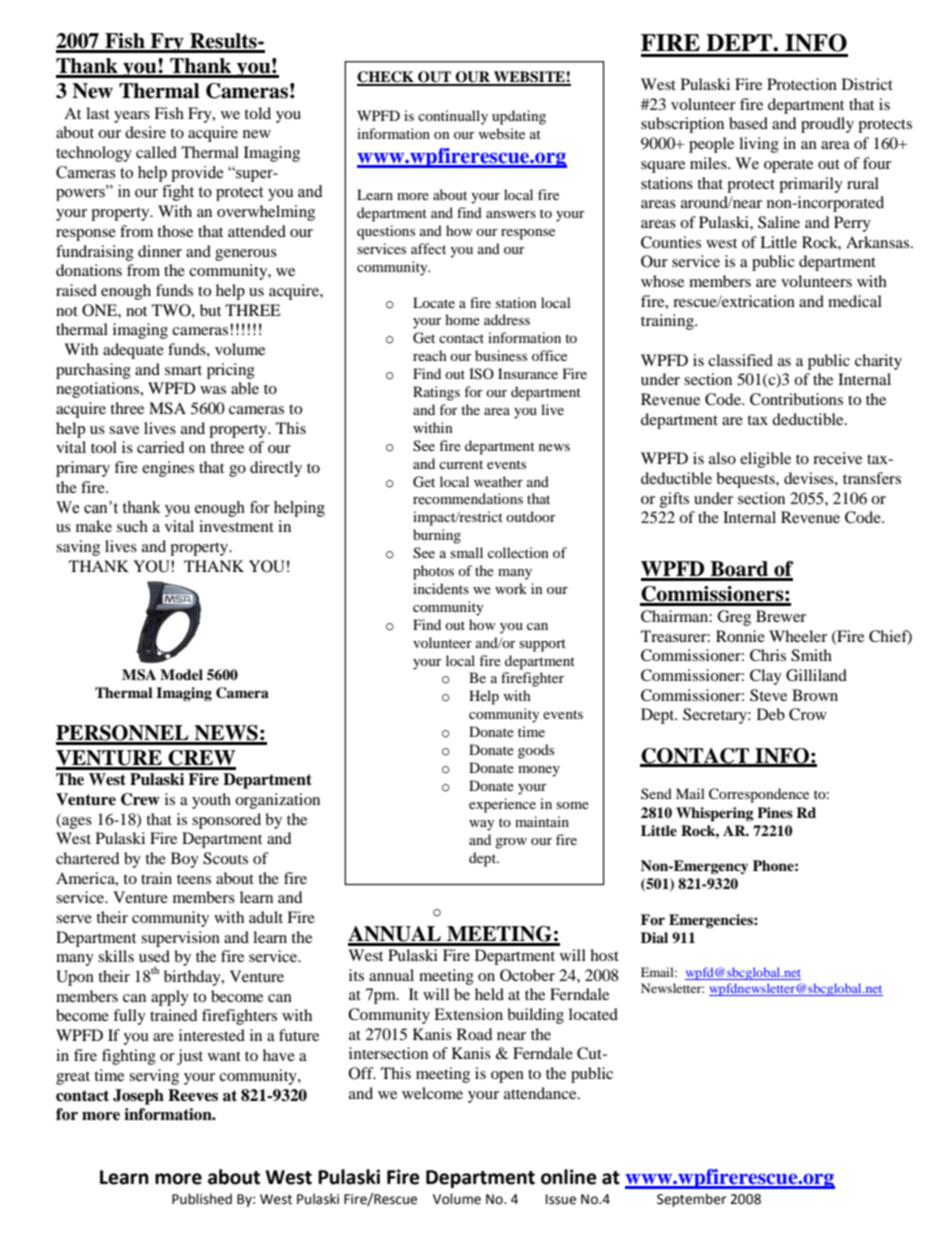 This document has height=1233, width=952. Describe the element at coordinates (181, 674) in the document. I see `Model` at that location.
